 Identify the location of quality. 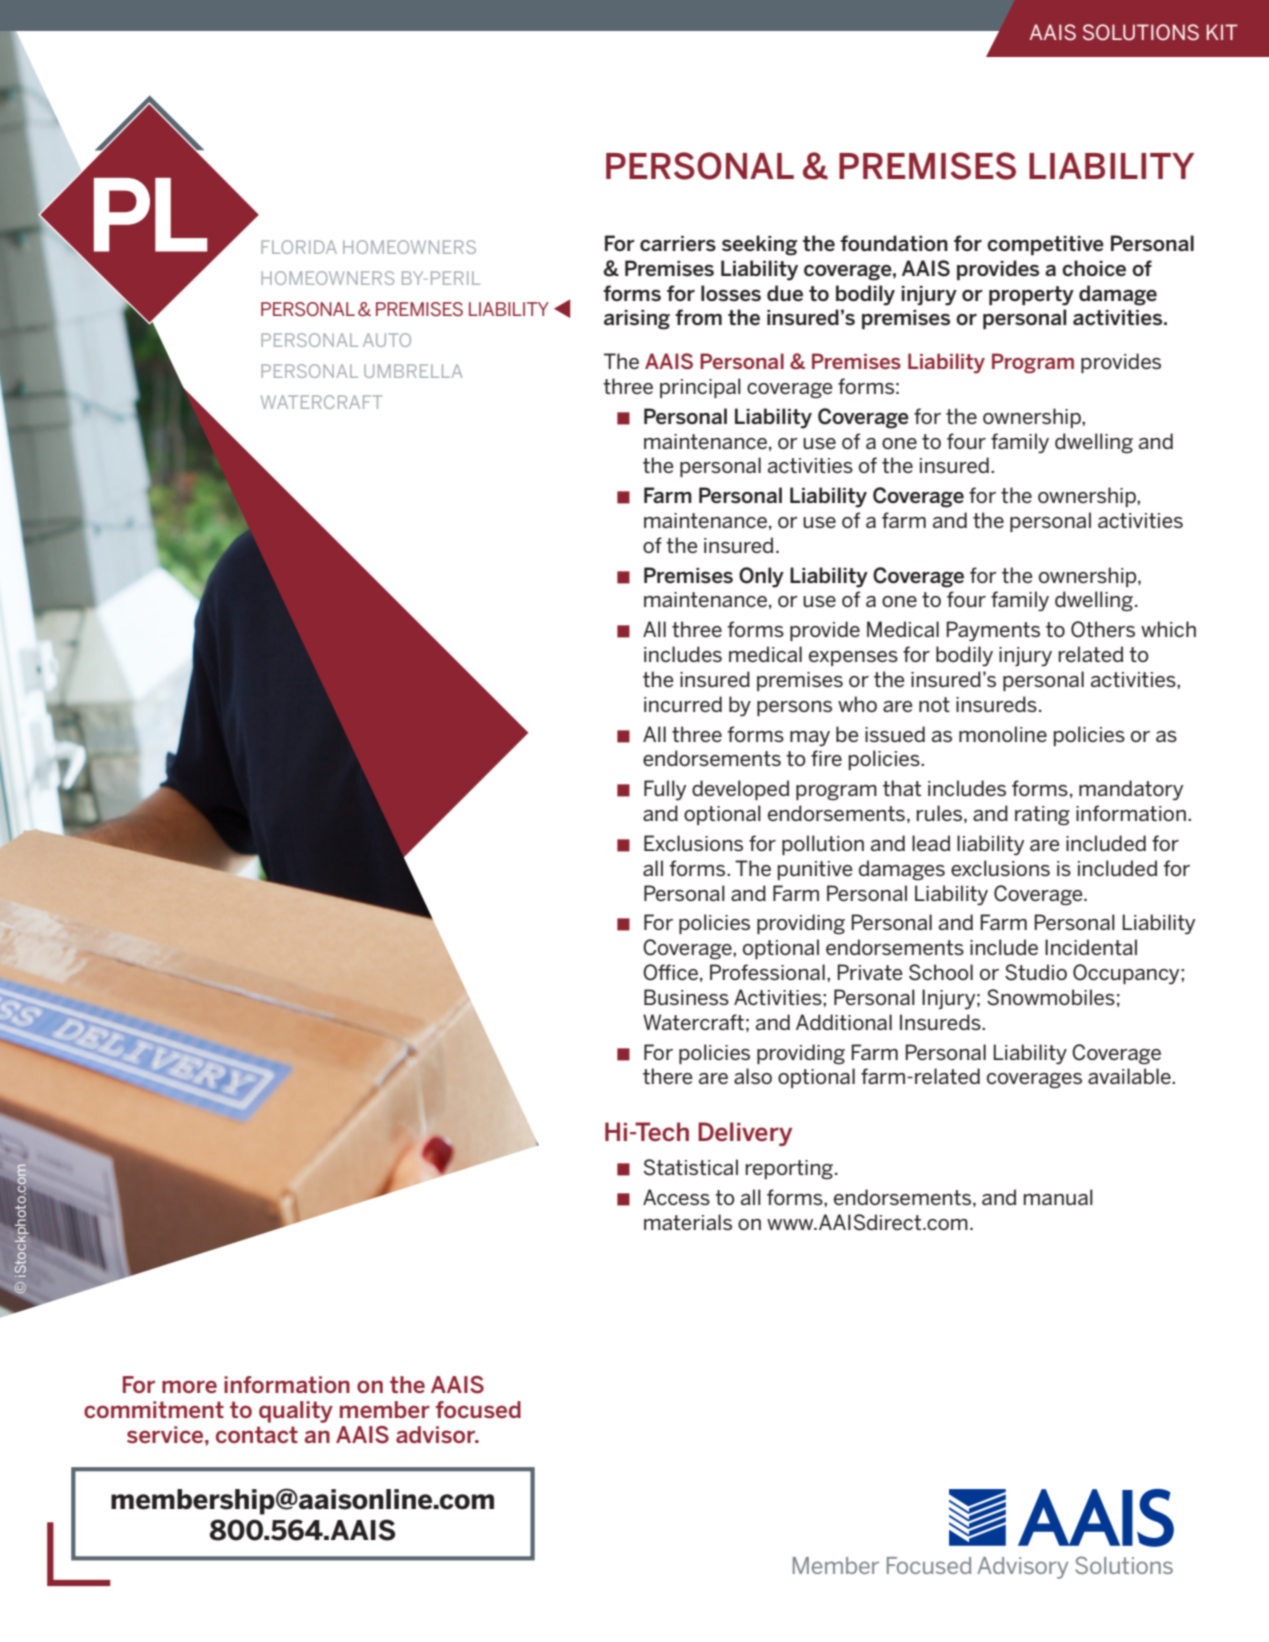
(296, 1412).
